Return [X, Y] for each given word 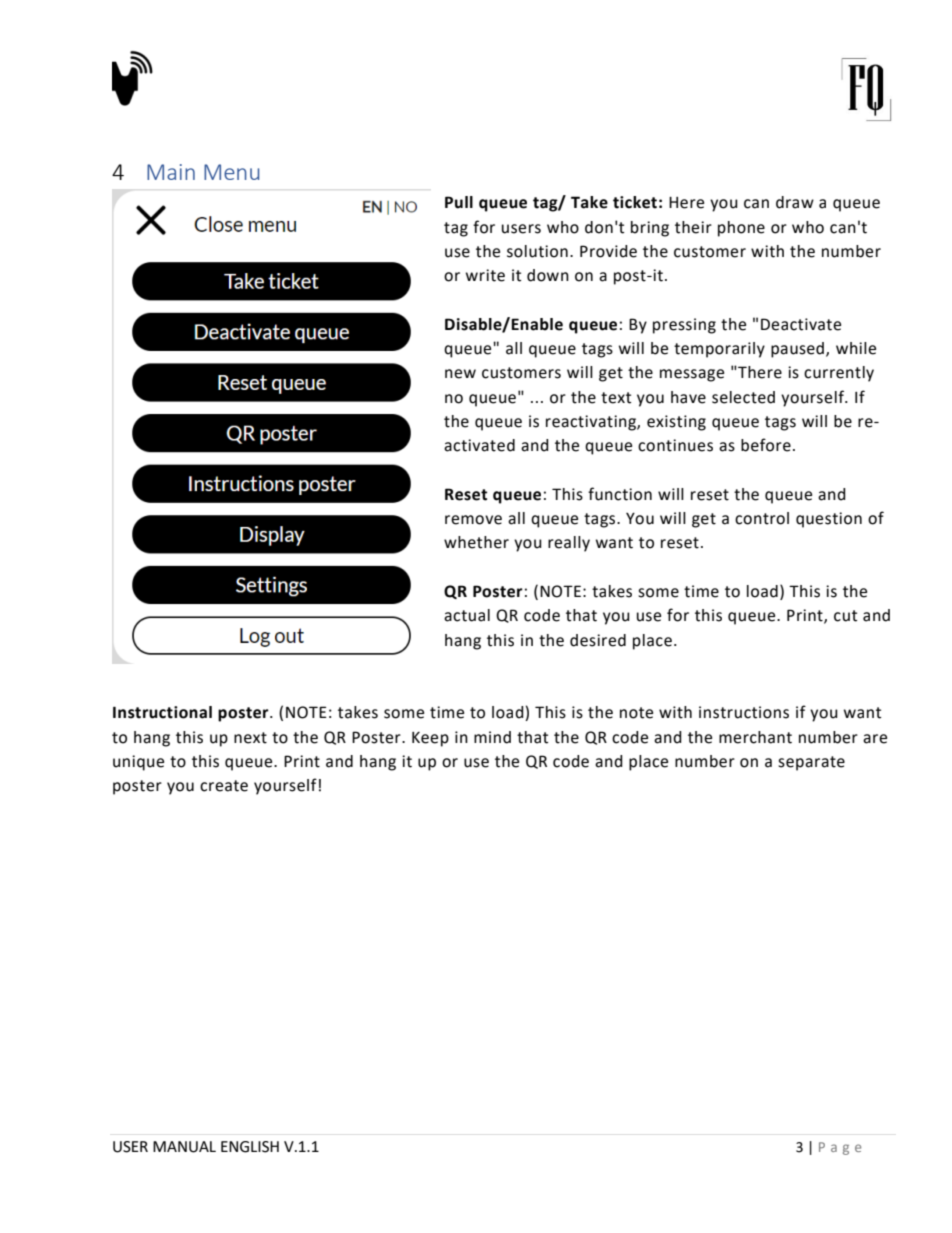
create [224, 786]
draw [795, 202]
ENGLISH [250, 1147]
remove [473, 520]
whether [476, 542]
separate [811, 763]
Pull [459, 202]
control [762, 518]
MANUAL [184, 1147]
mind [492, 737]
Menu [231, 172]
